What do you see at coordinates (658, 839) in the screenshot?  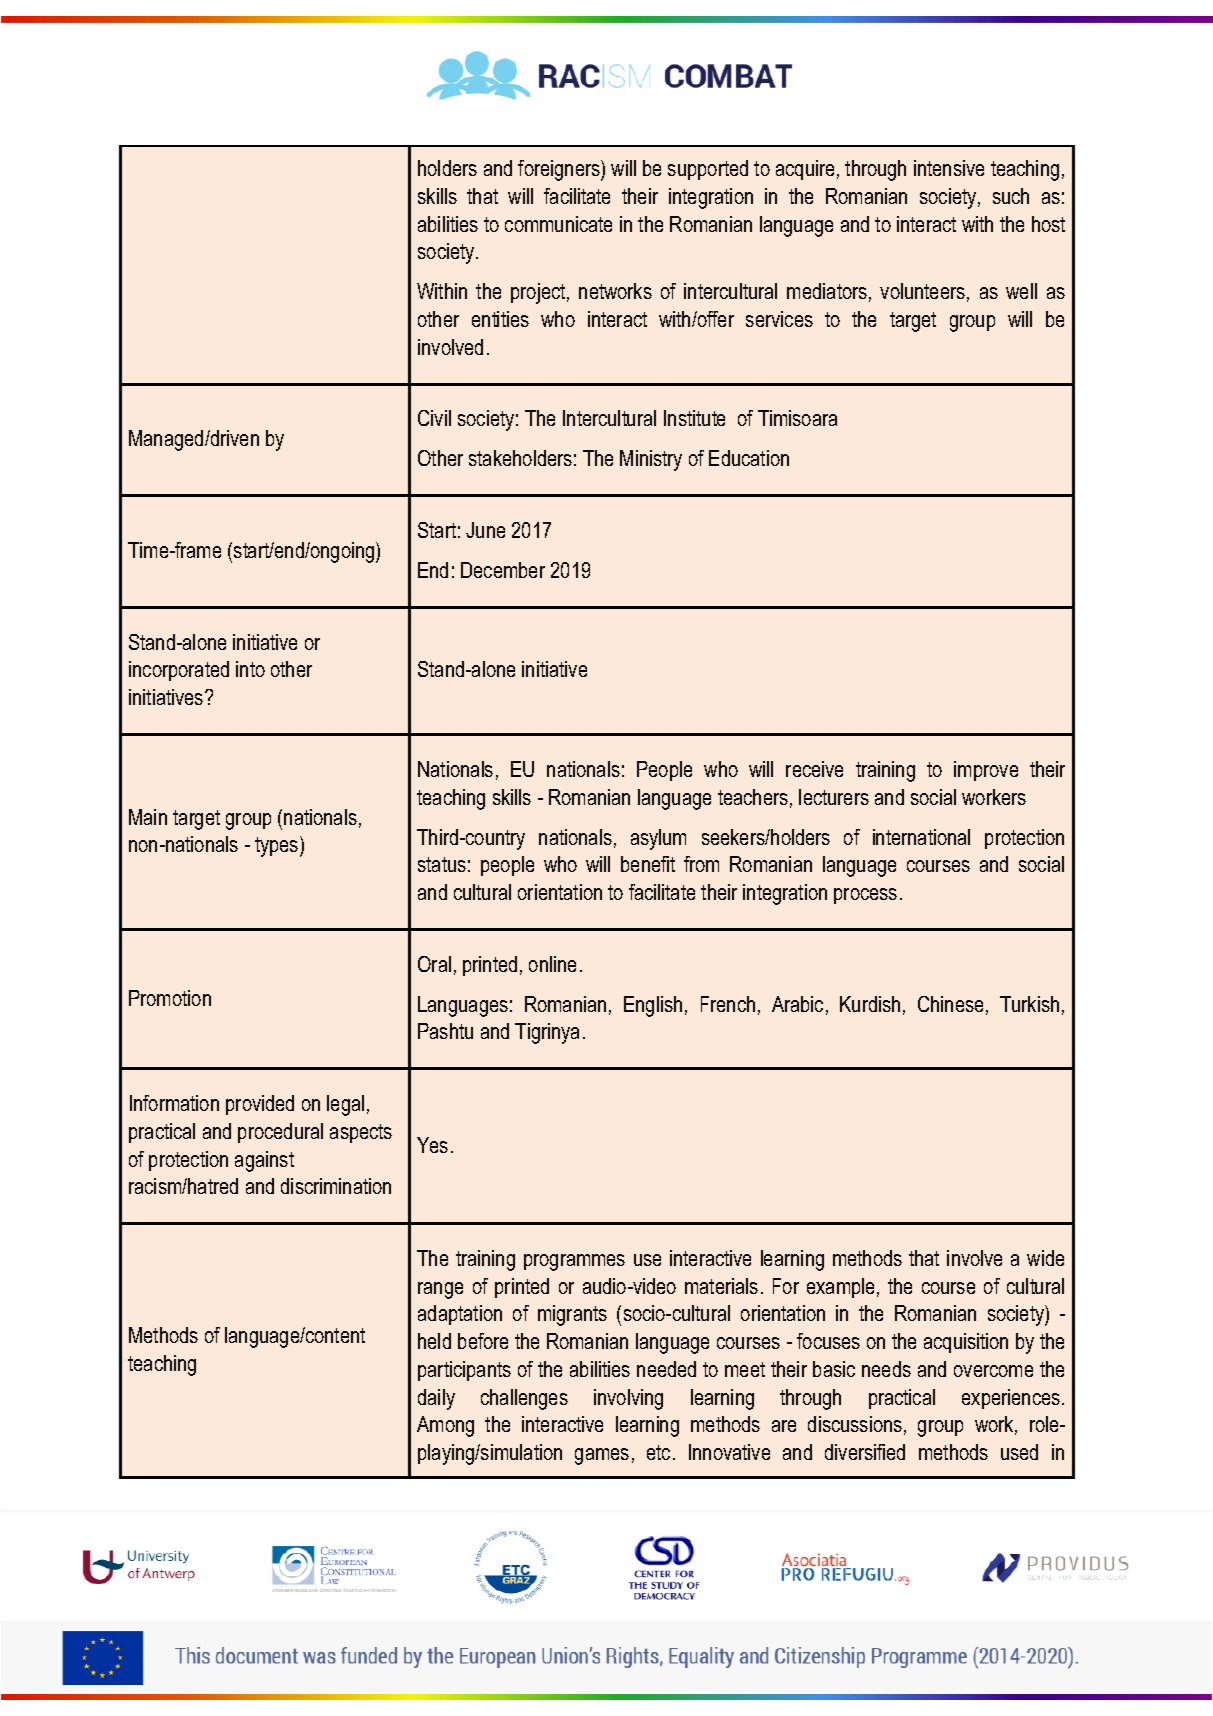 I see `asylum` at bounding box center [658, 839].
